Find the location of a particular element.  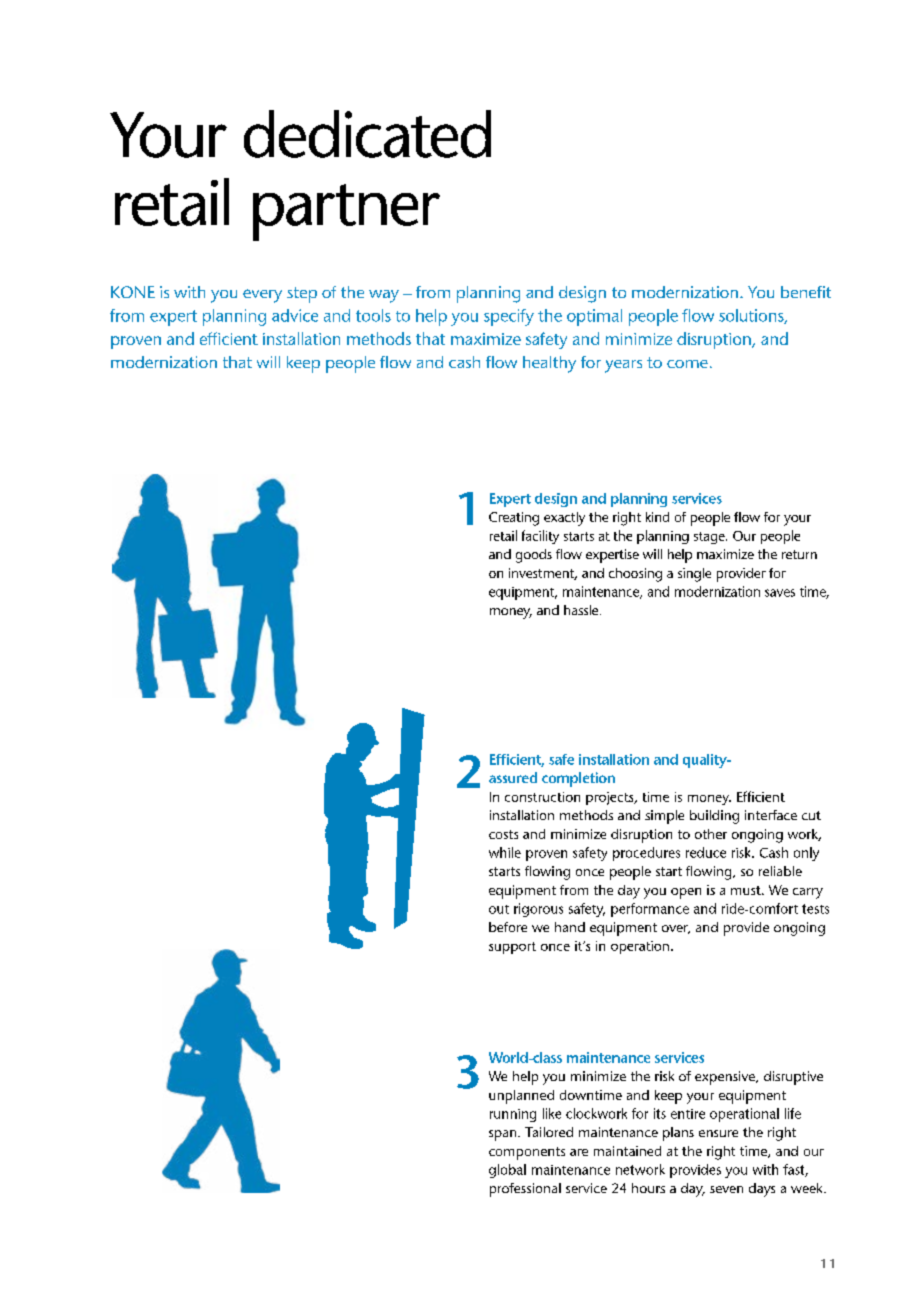

components is located at coordinates (527, 1153).
